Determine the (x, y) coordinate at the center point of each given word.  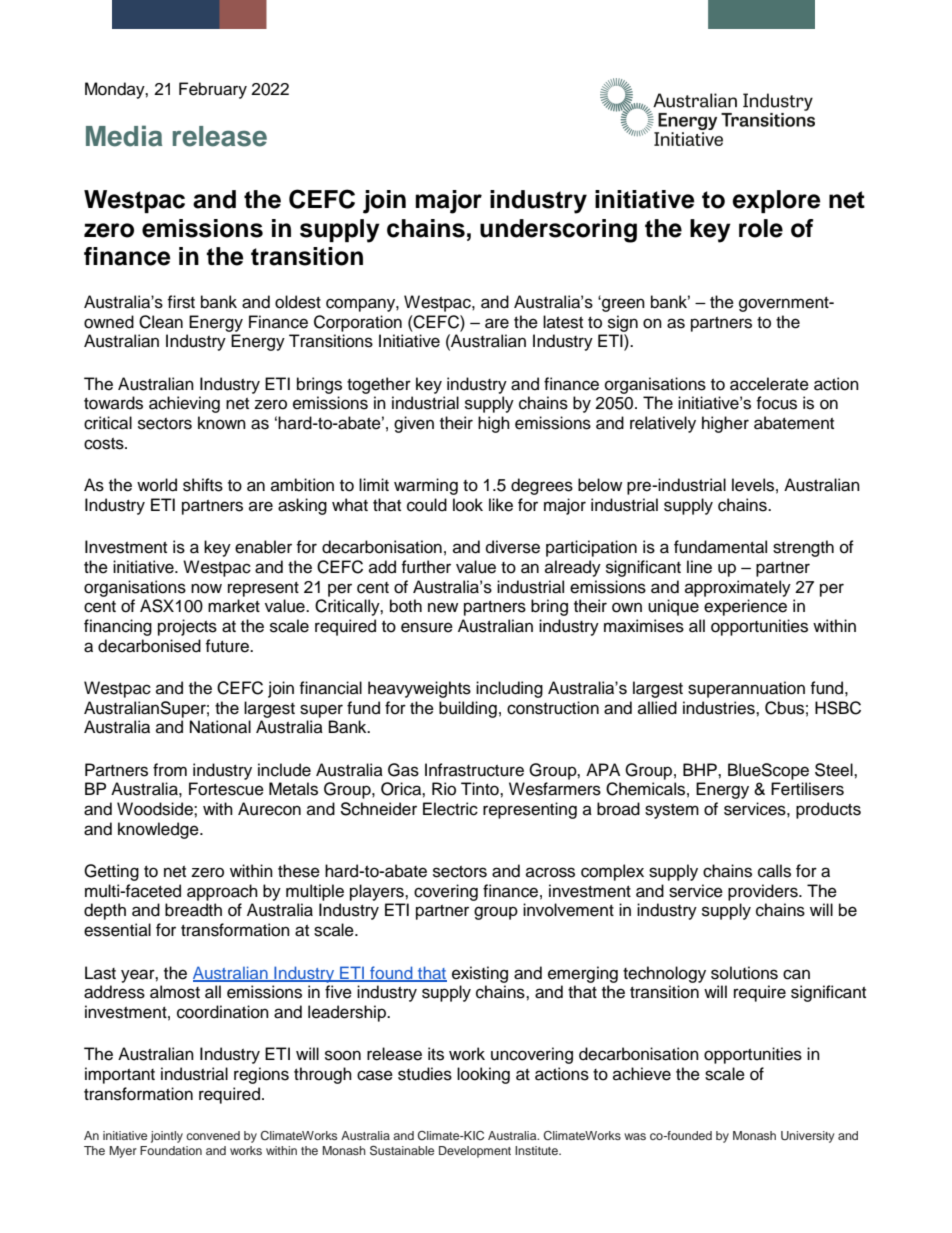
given (414, 424)
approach (222, 892)
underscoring (558, 231)
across (550, 872)
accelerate (769, 384)
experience (745, 607)
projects (187, 627)
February (213, 90)
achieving (184, 404)
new (443, 607)
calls (774, 871)
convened (213, 1135)
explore (776, 201)
